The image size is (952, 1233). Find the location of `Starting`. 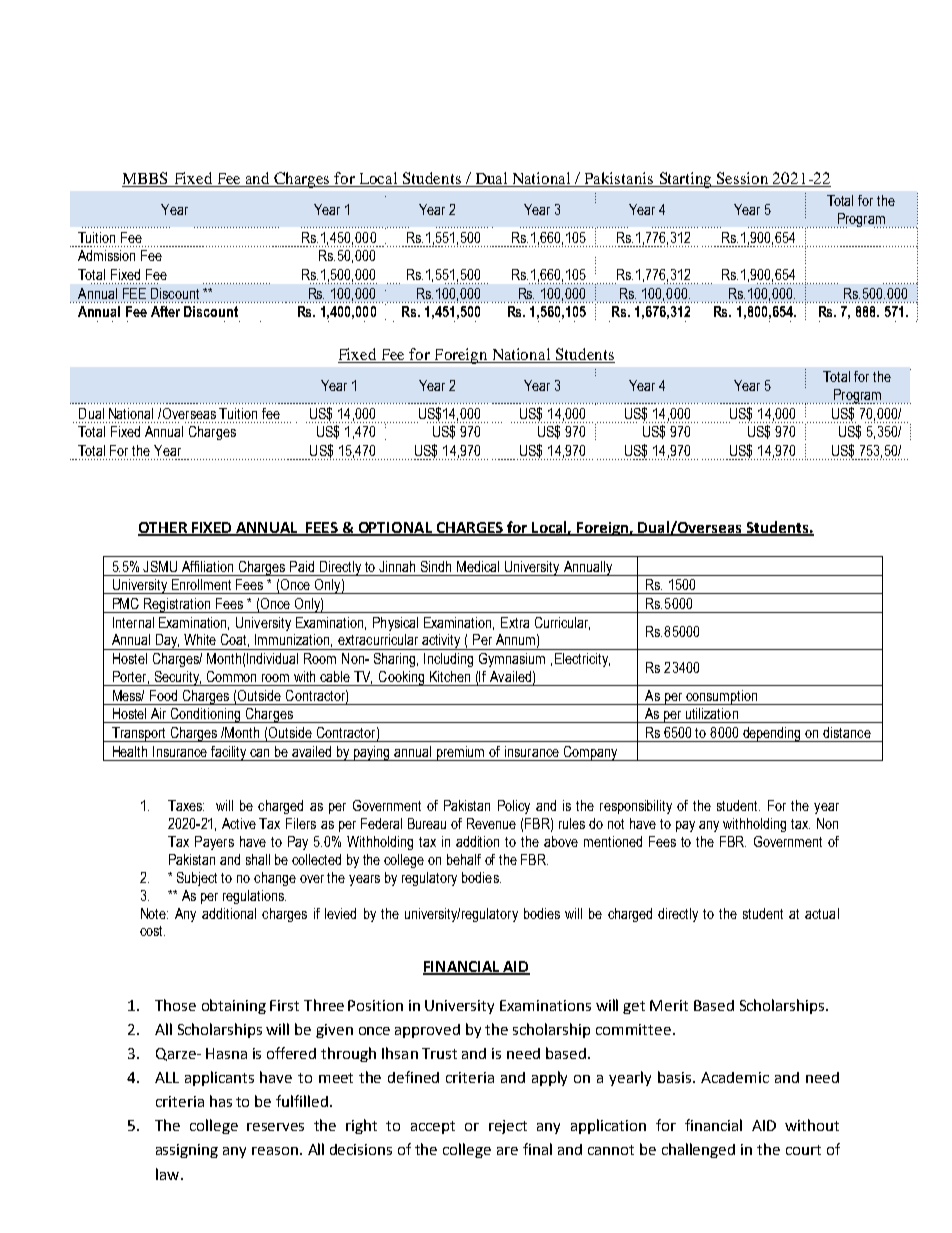

Starting is located at coordinates (686, 180).
